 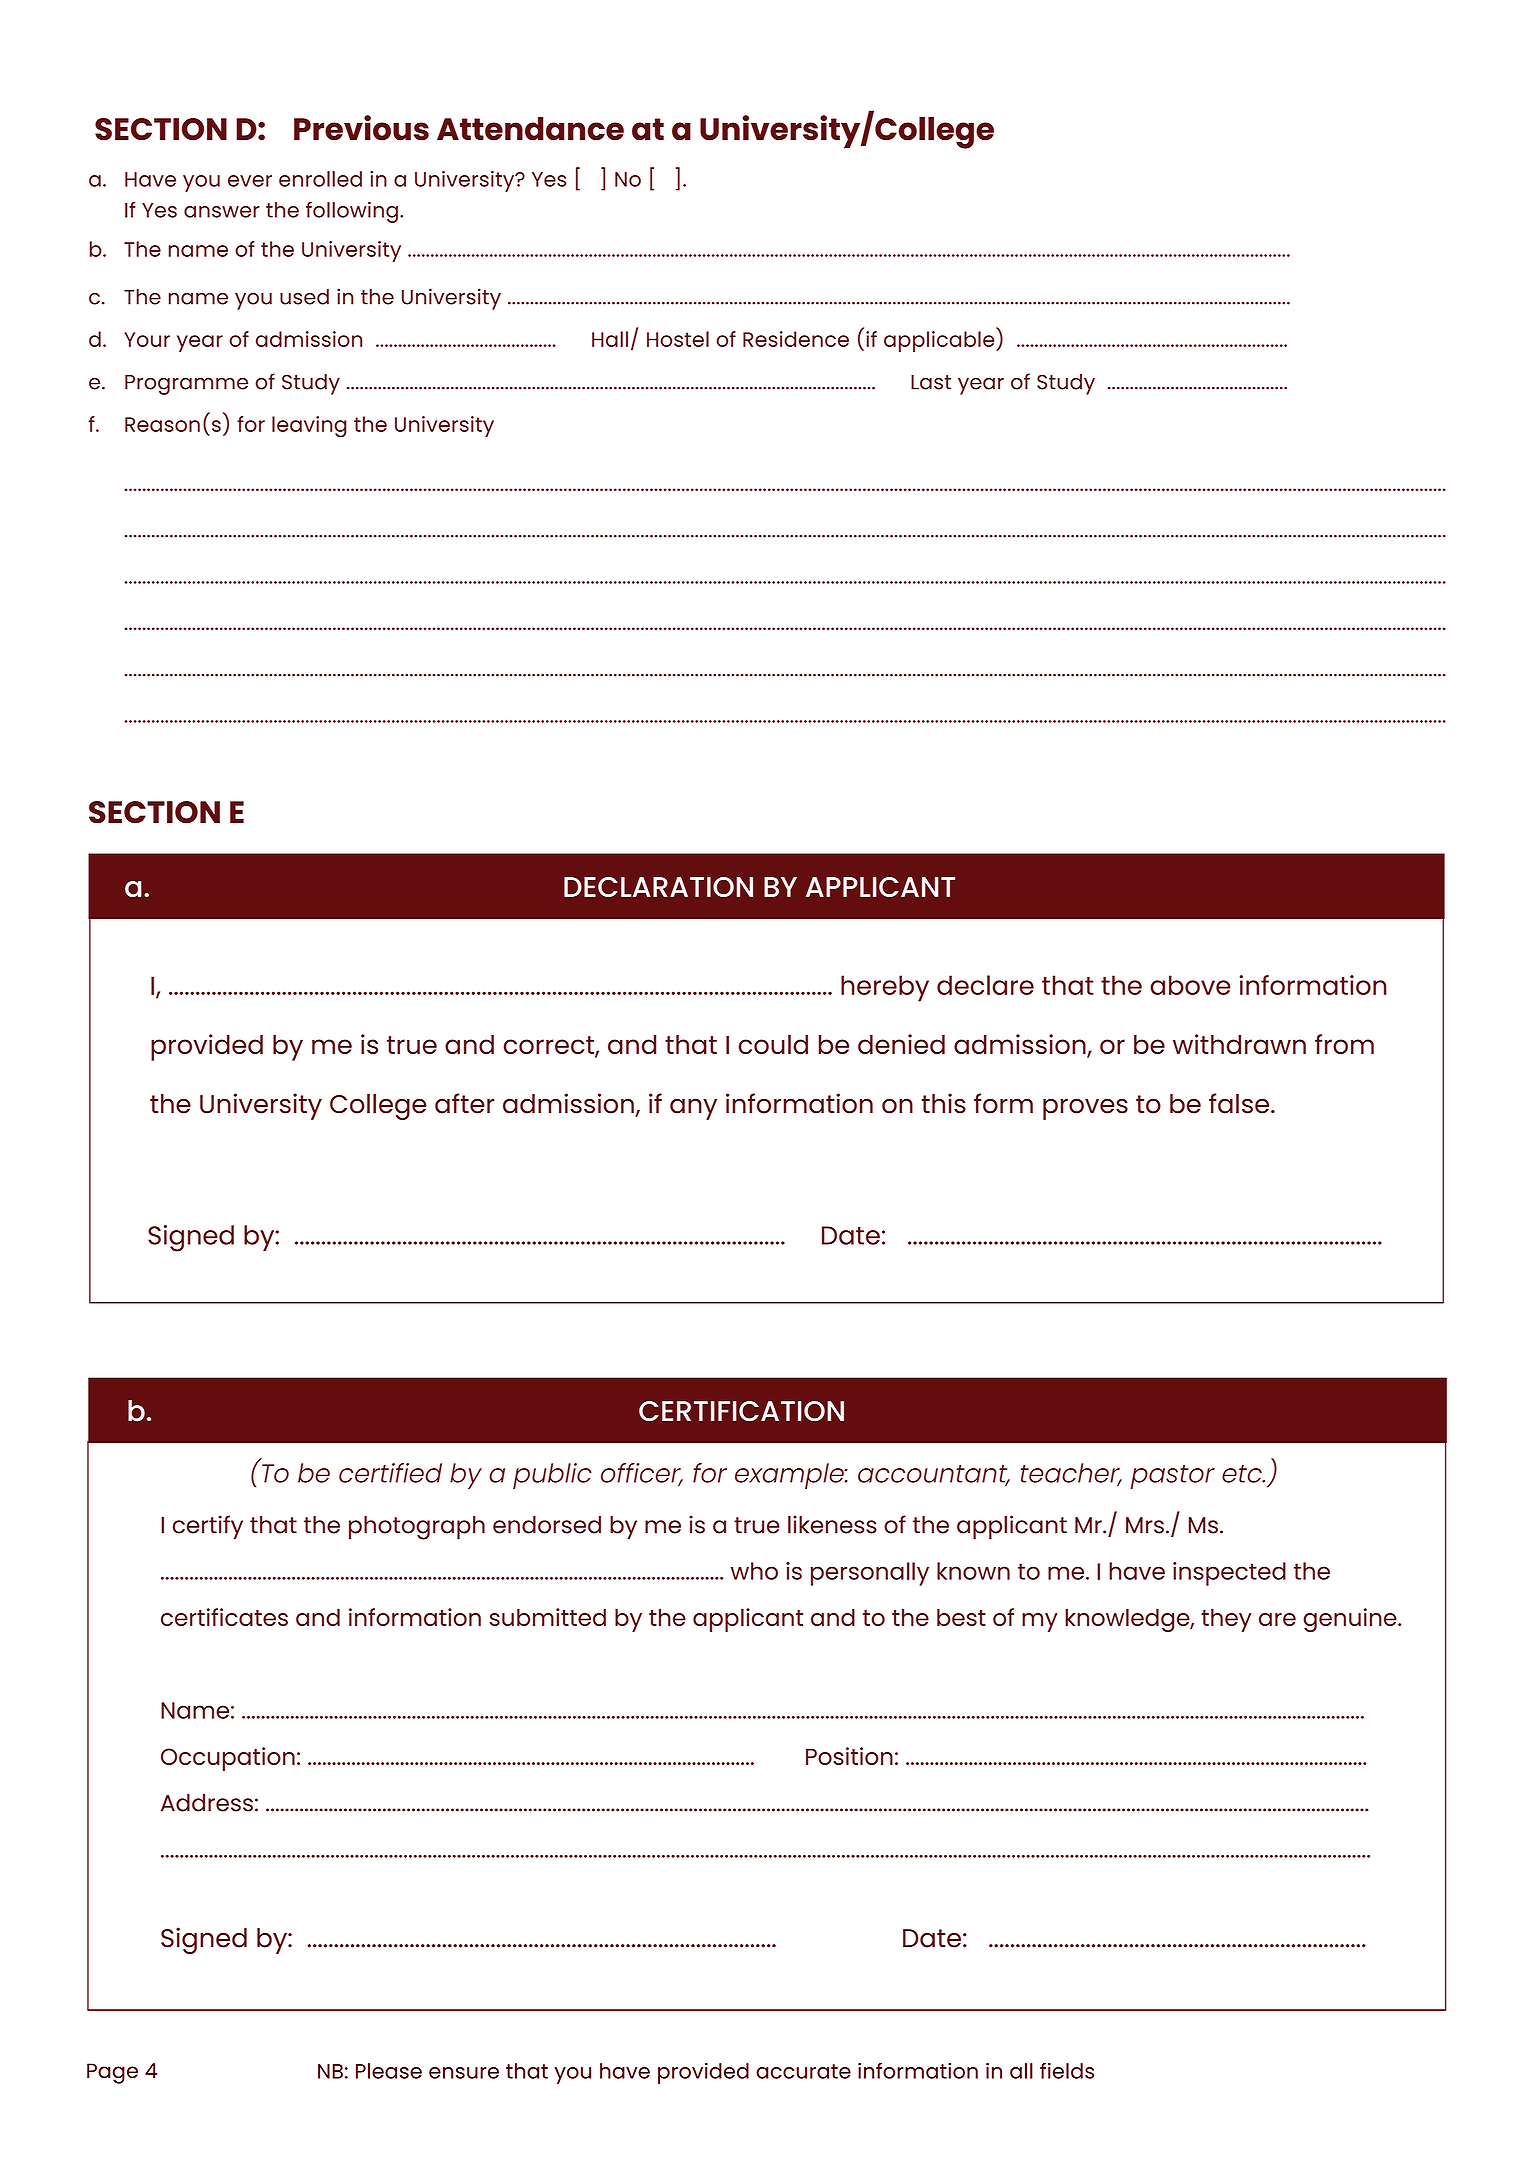 What do you see at coordinates (1240, 1103) in the page?
I see `false` at bounding box center [1240, 1103].
